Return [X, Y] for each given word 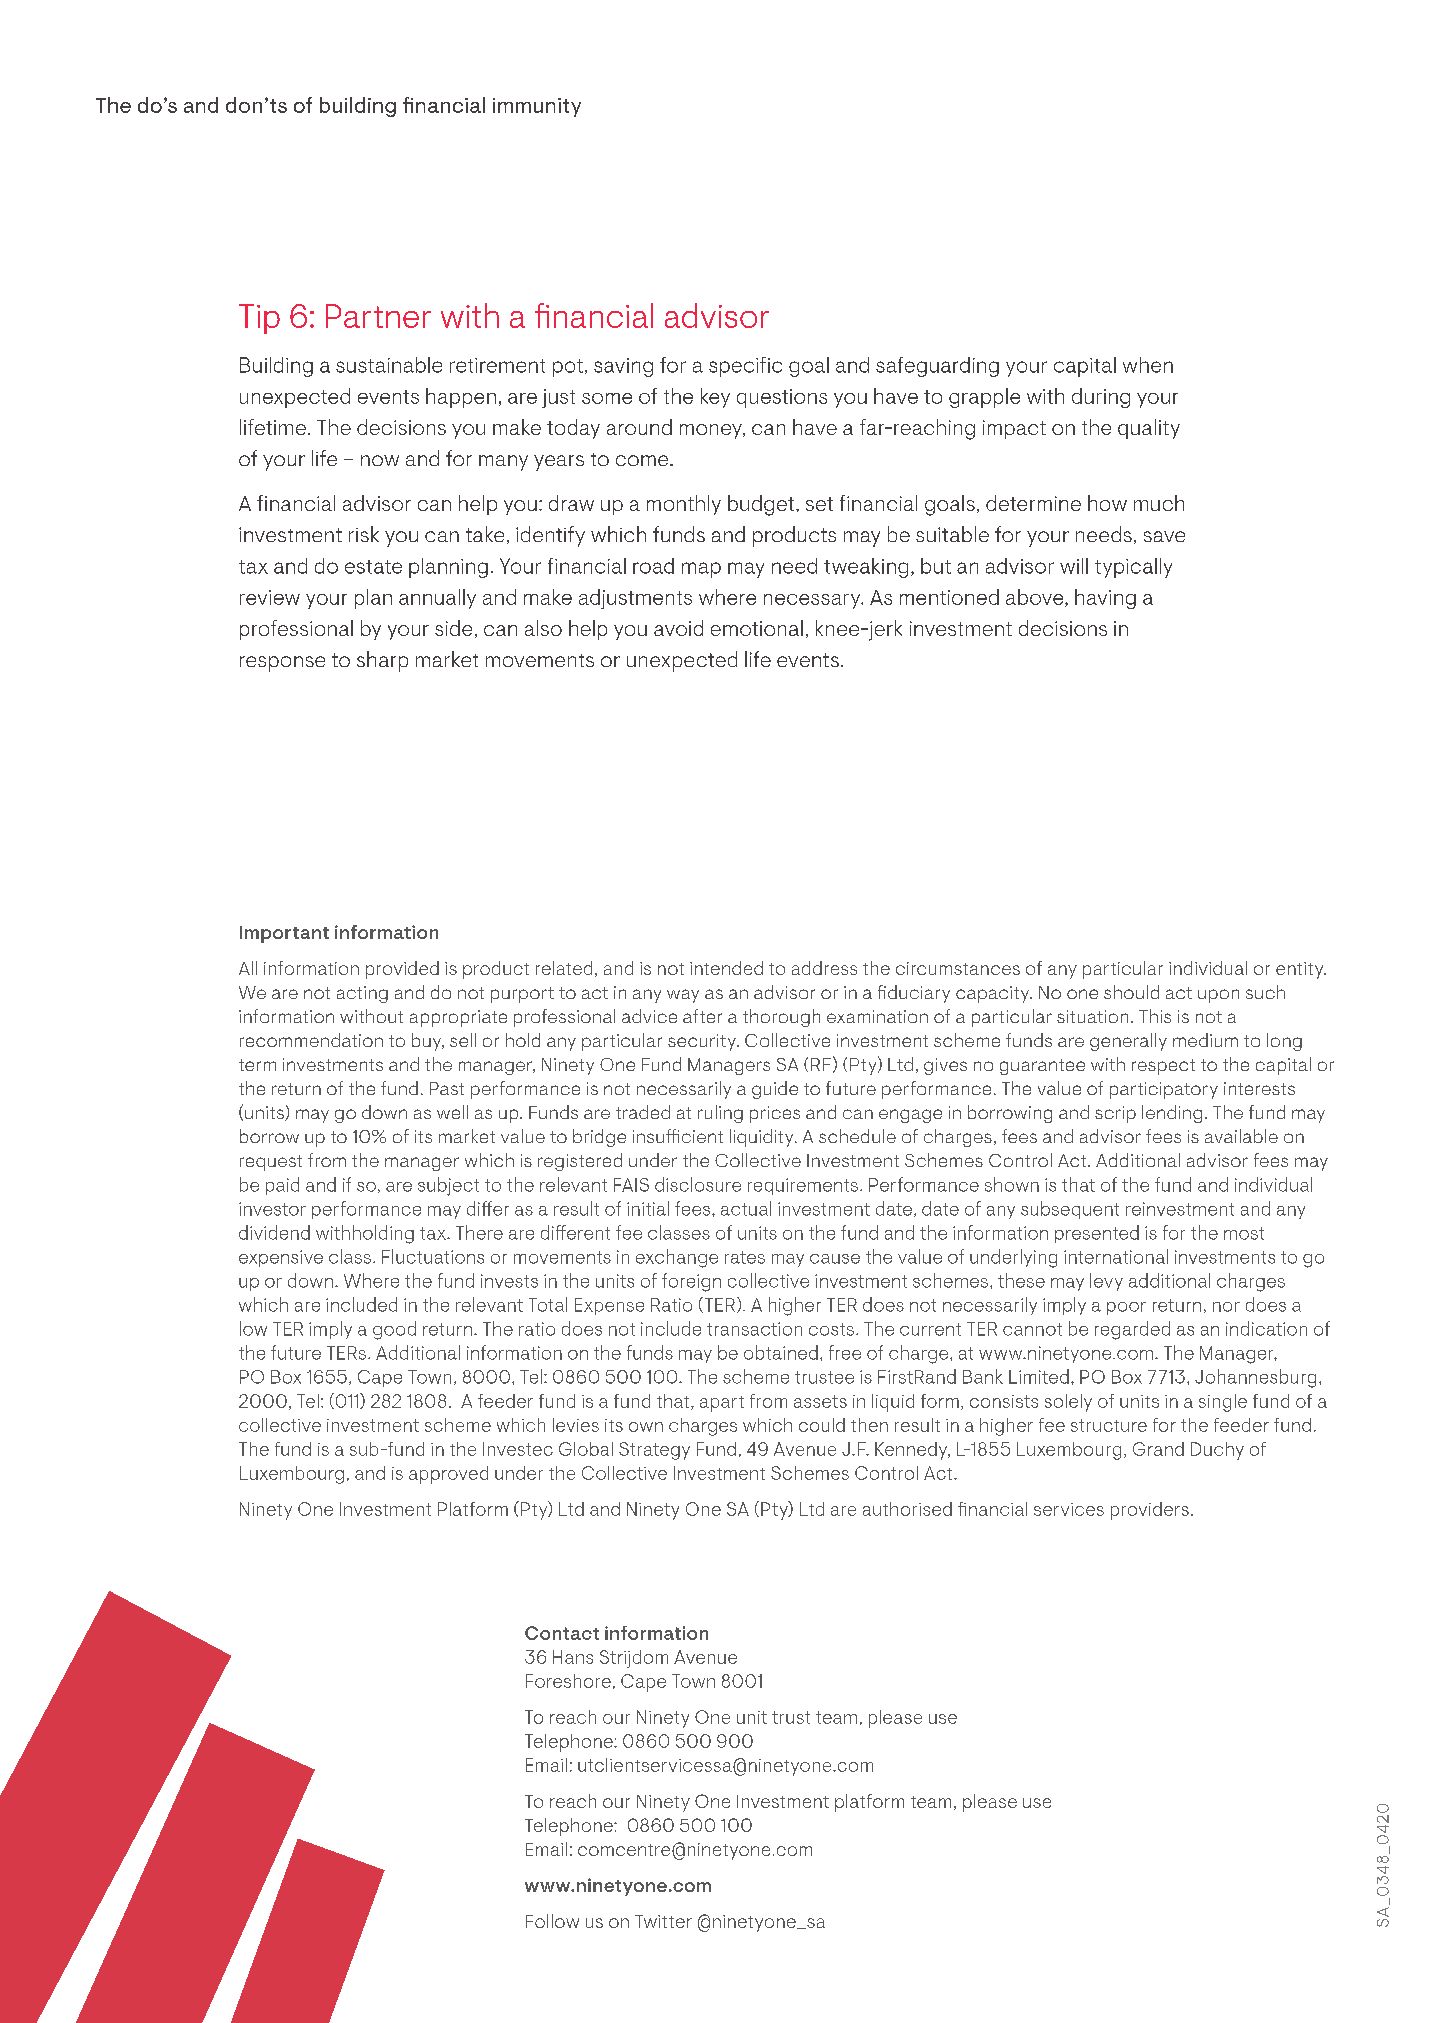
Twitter [663, 1921]
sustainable [389, 365]
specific [745, 367]
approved [448, 1475]
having [1105, 599]
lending [1172, 1114]
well [452, 1112]
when [1148, 365]
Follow [552, 1921]
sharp [382, 661]
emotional [757, 628]
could [822, 1425]
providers [1150, 1511]
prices [775, 1114]
